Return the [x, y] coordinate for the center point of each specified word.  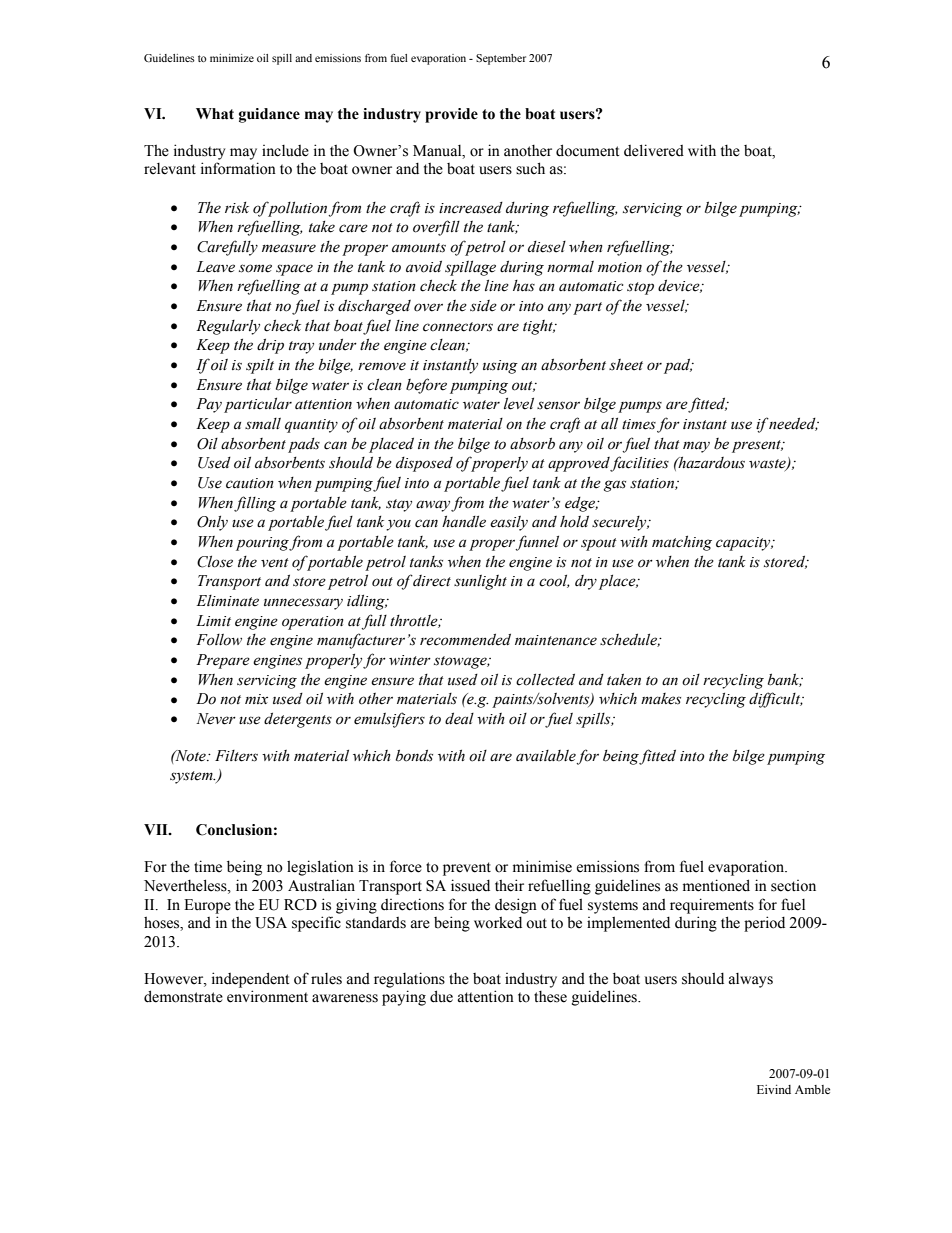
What [215, 114]
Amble [812, 1089]
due [441, 996]
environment [267, 996]
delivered [654, 150]
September [501, 59]
